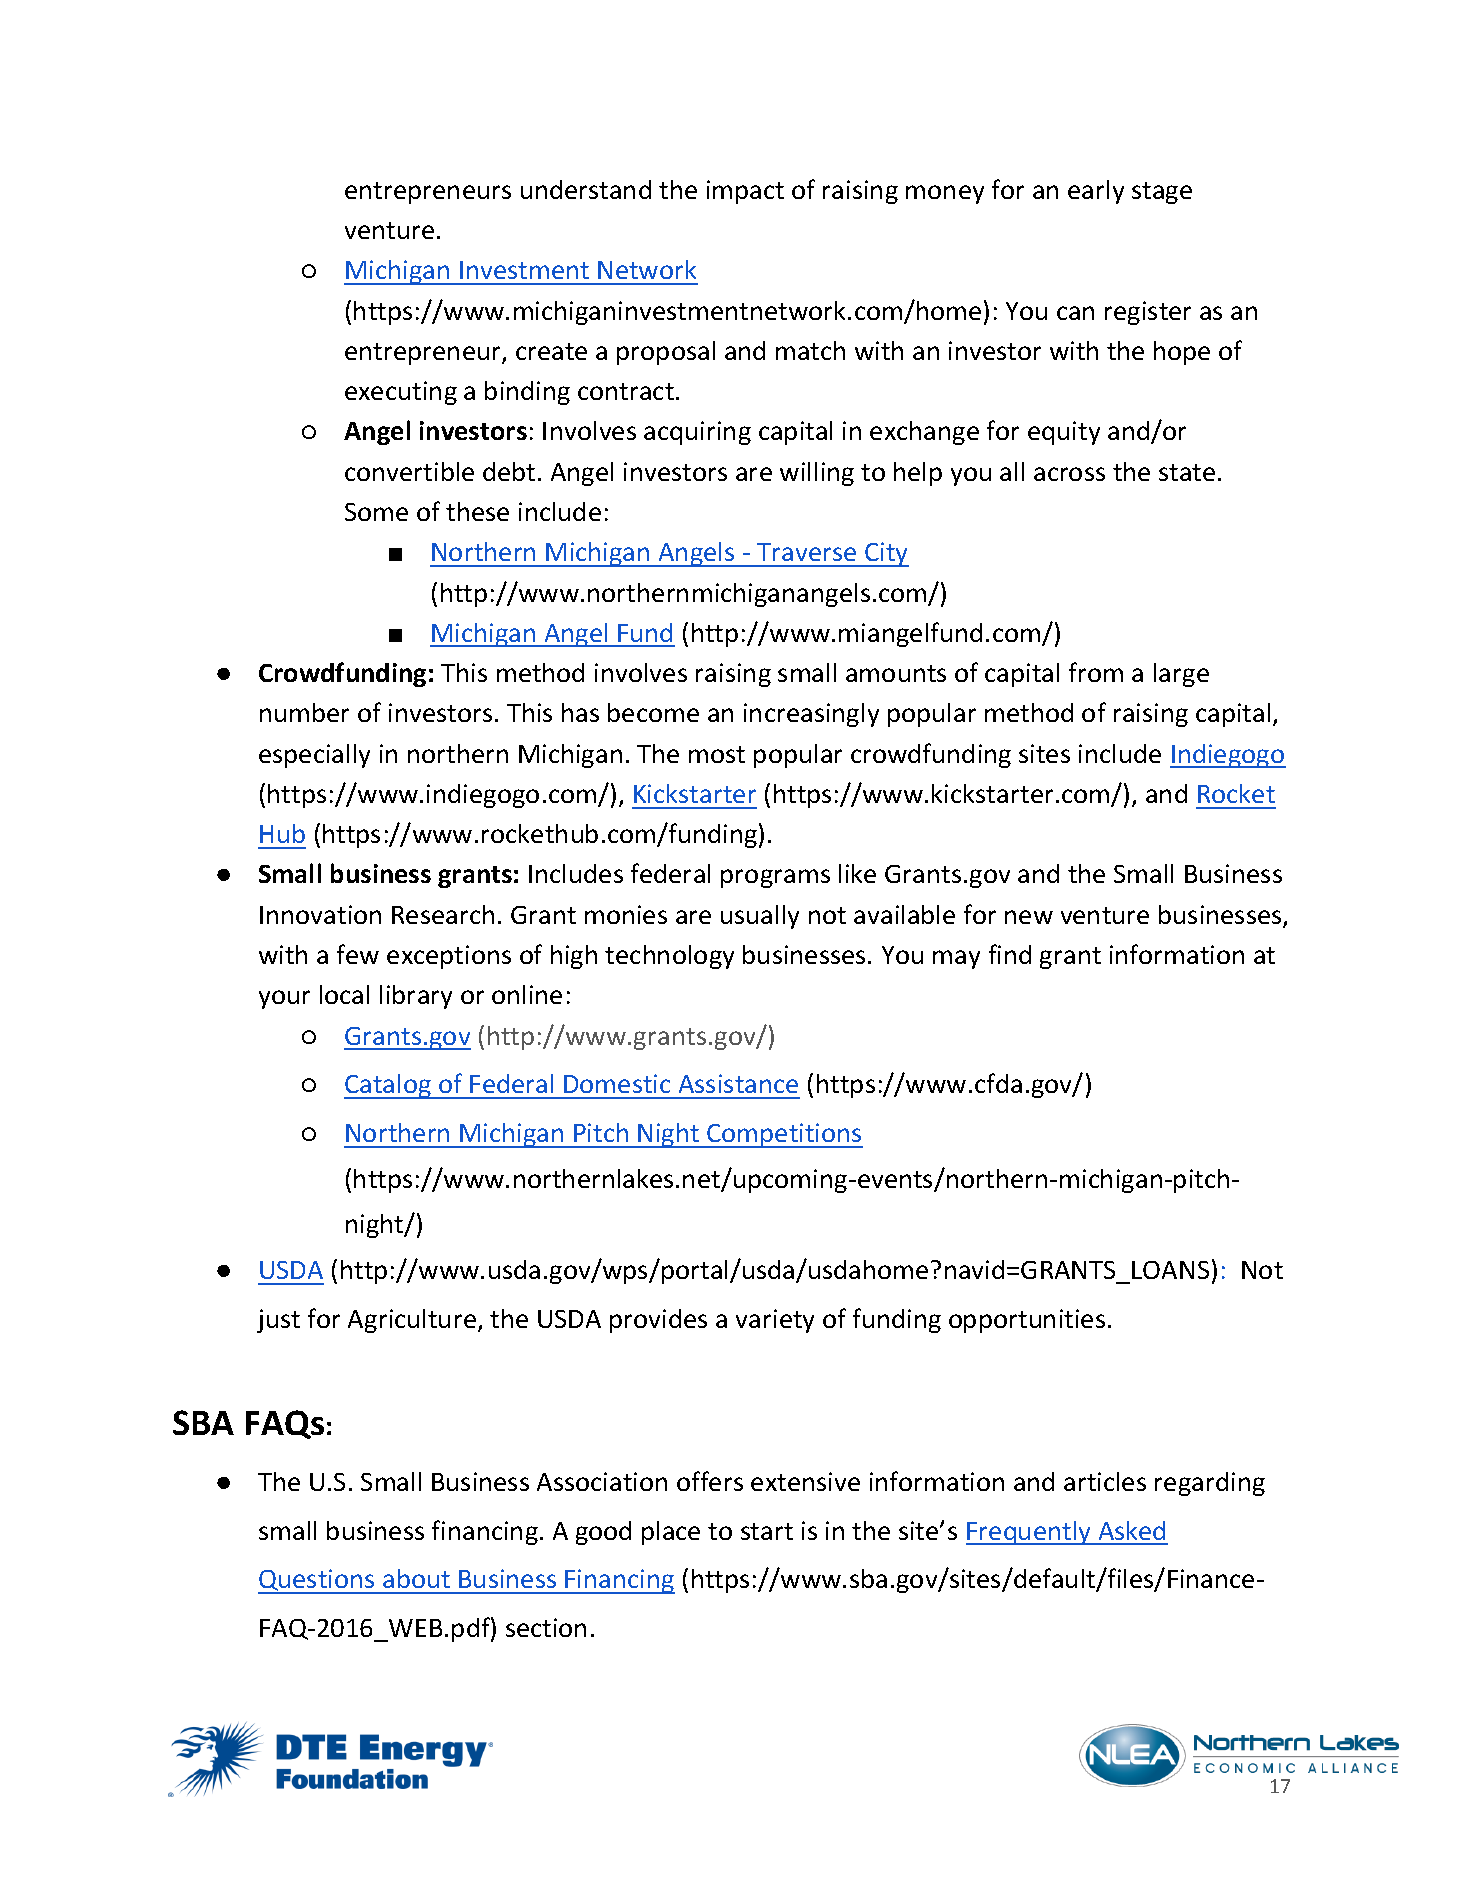  Describe the element at coordinates (586, 189) in the image. I see `understand` at that location.
